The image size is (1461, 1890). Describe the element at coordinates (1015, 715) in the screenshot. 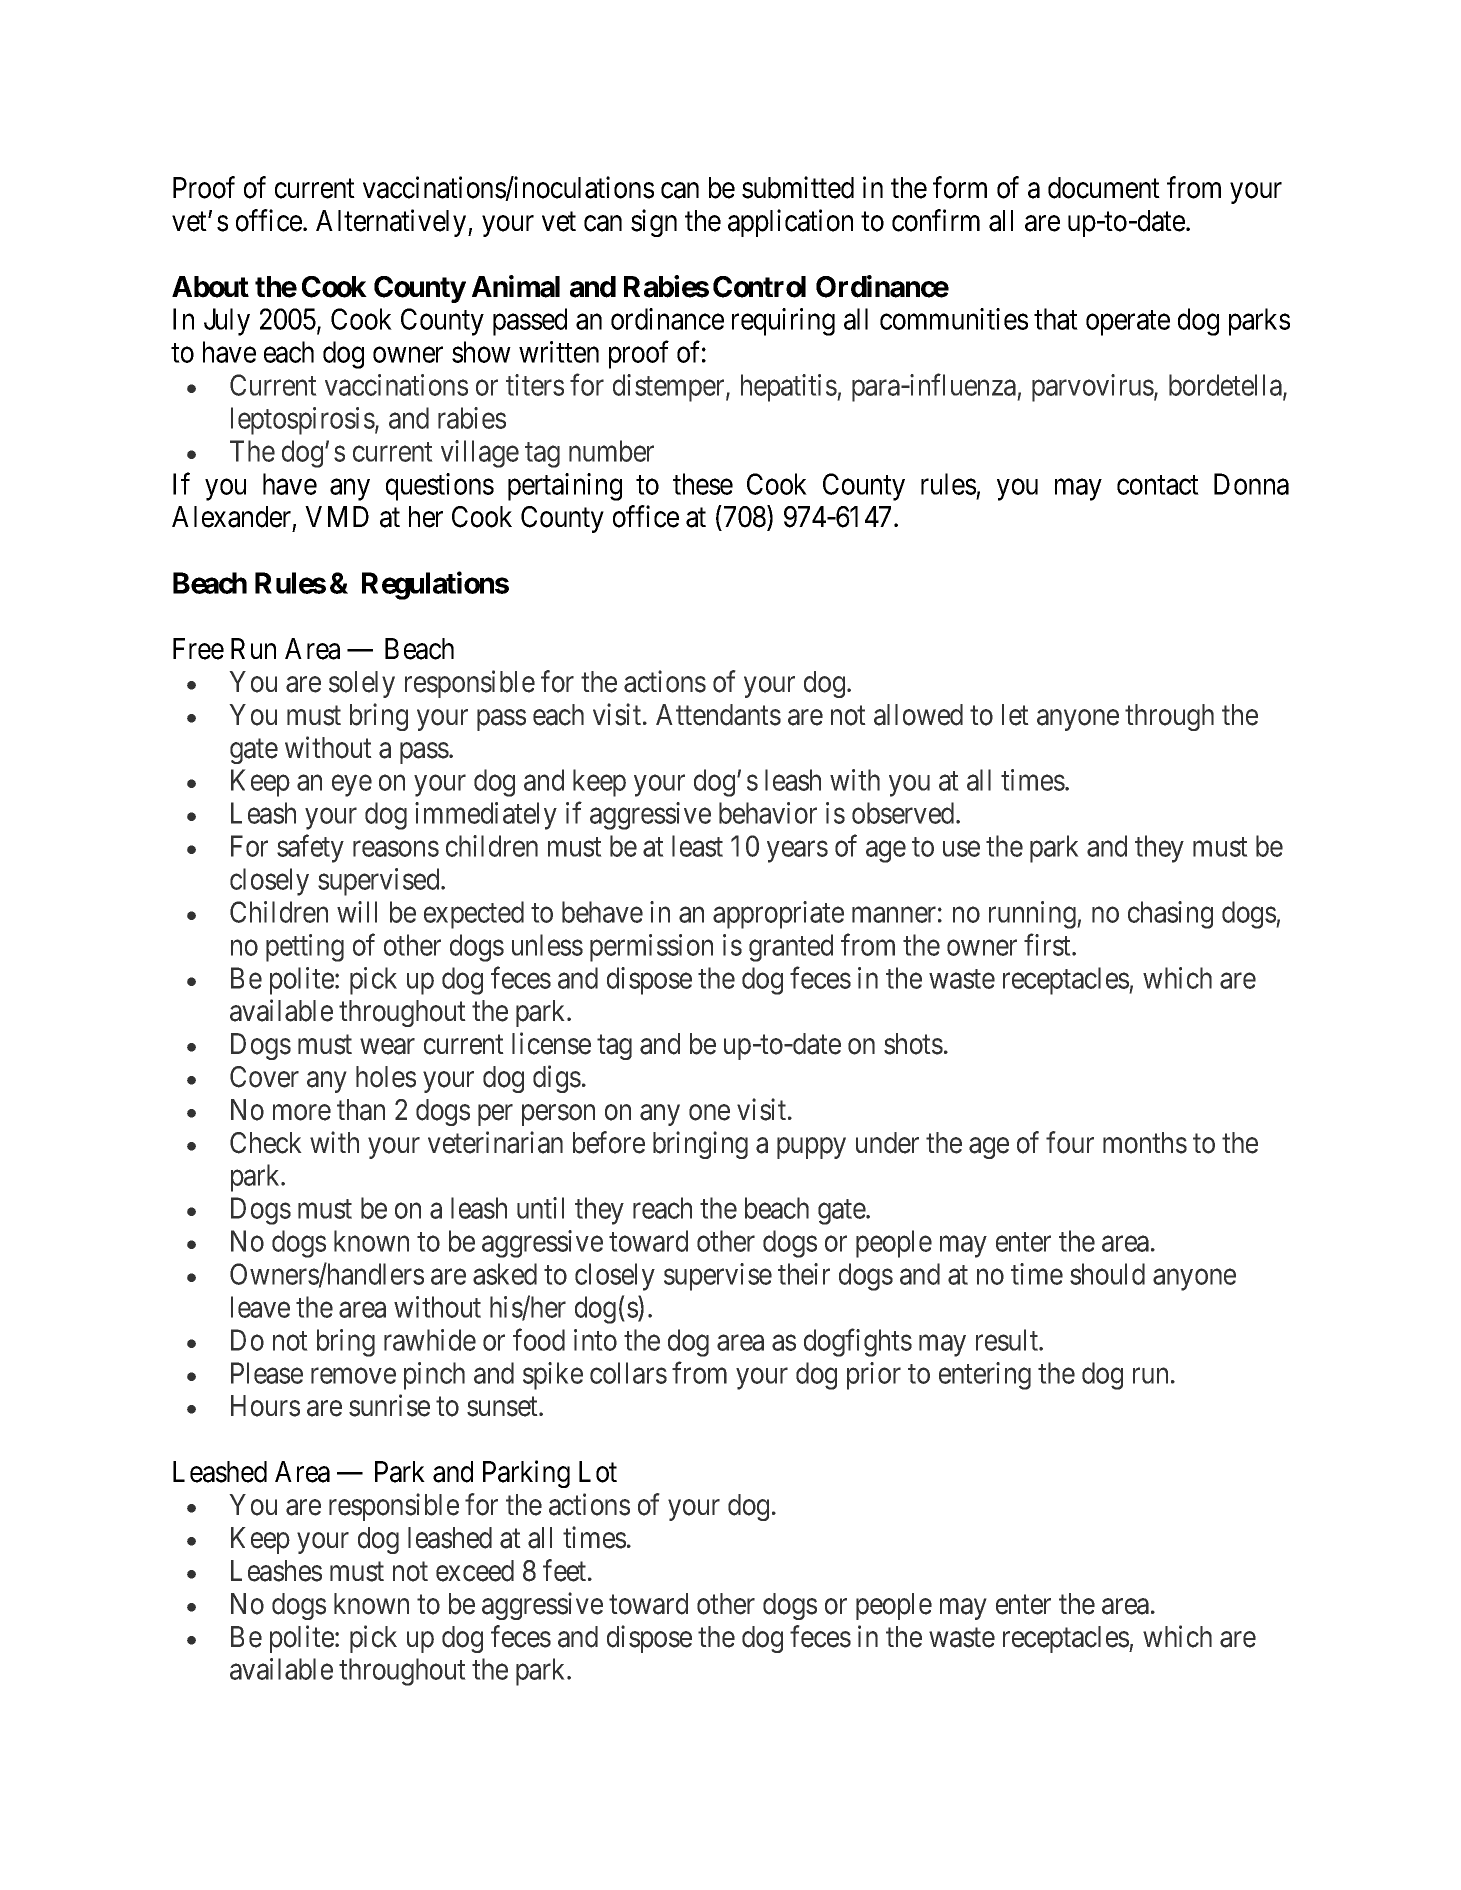

I see `let` at that location.
